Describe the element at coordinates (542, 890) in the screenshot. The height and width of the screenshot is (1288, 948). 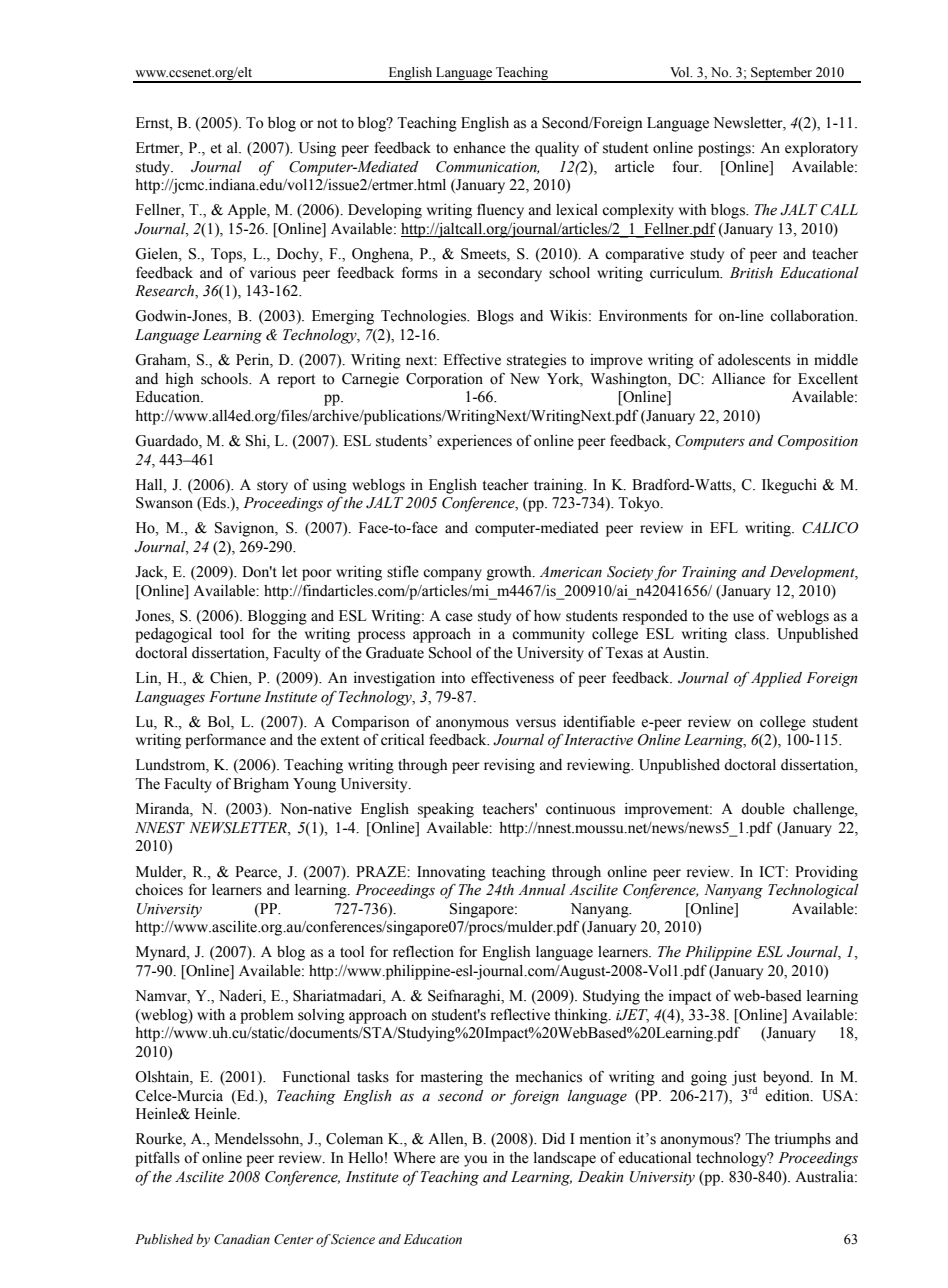
I see `Annual` at that location.
